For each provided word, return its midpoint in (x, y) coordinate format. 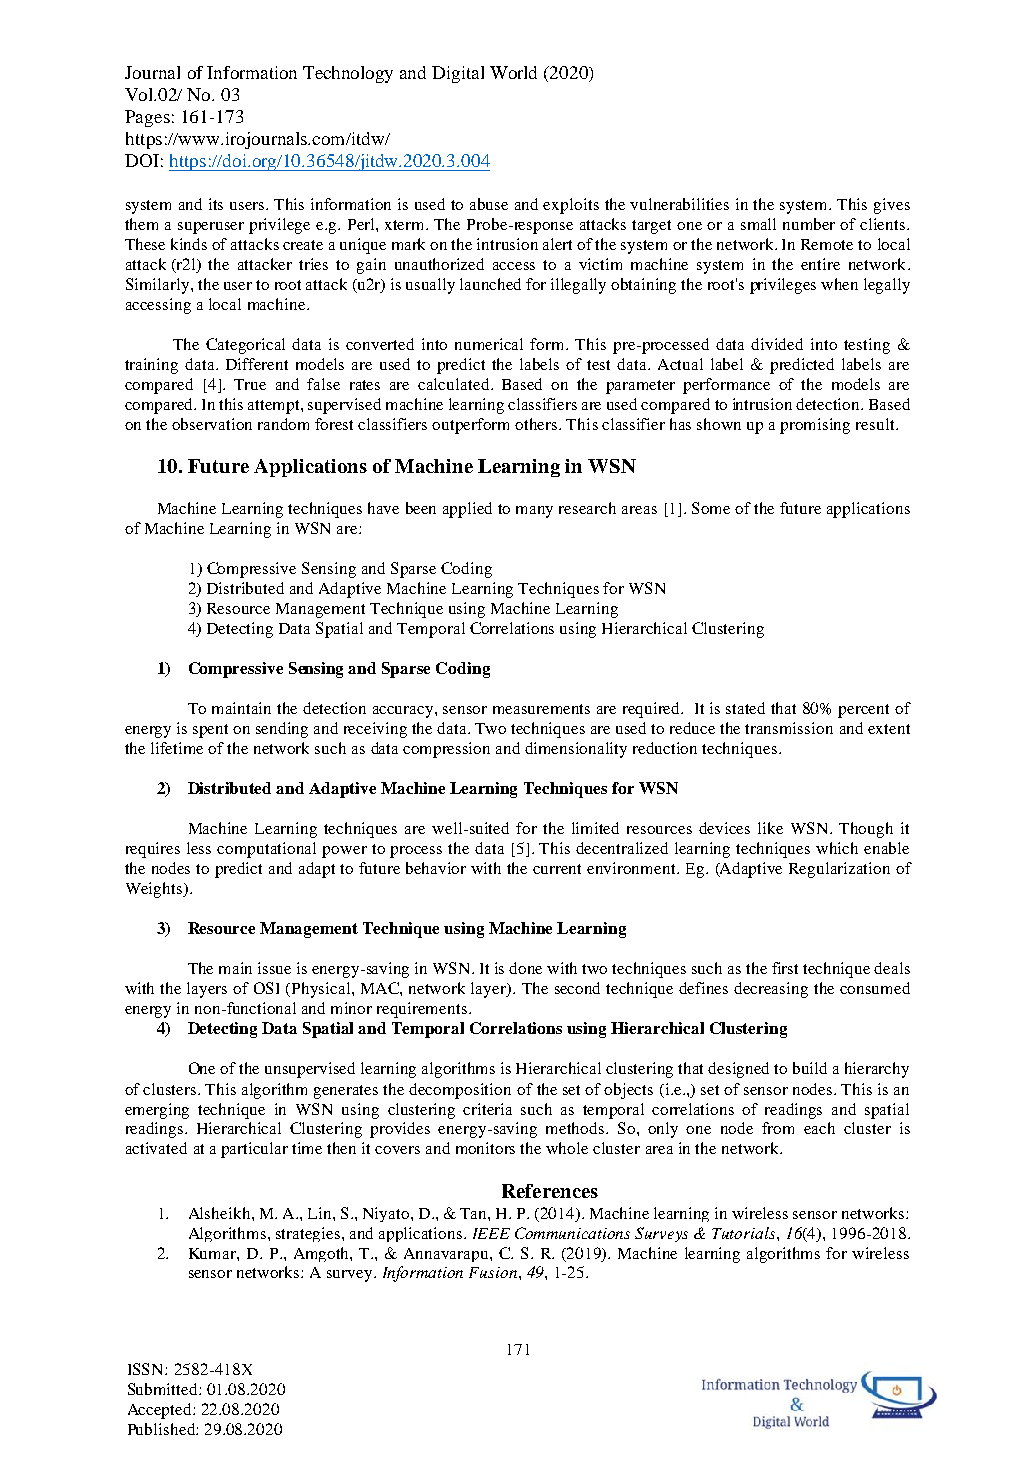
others (537, 424)
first (785, 968)
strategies (309, 1234)
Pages (147, 118)
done (525, 968)
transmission (789, 728)
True (250, 384)
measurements (541, 709)
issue (274, 968)
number (809, 224)
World (513, 72)
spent (210, 731)
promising (815, 426)
